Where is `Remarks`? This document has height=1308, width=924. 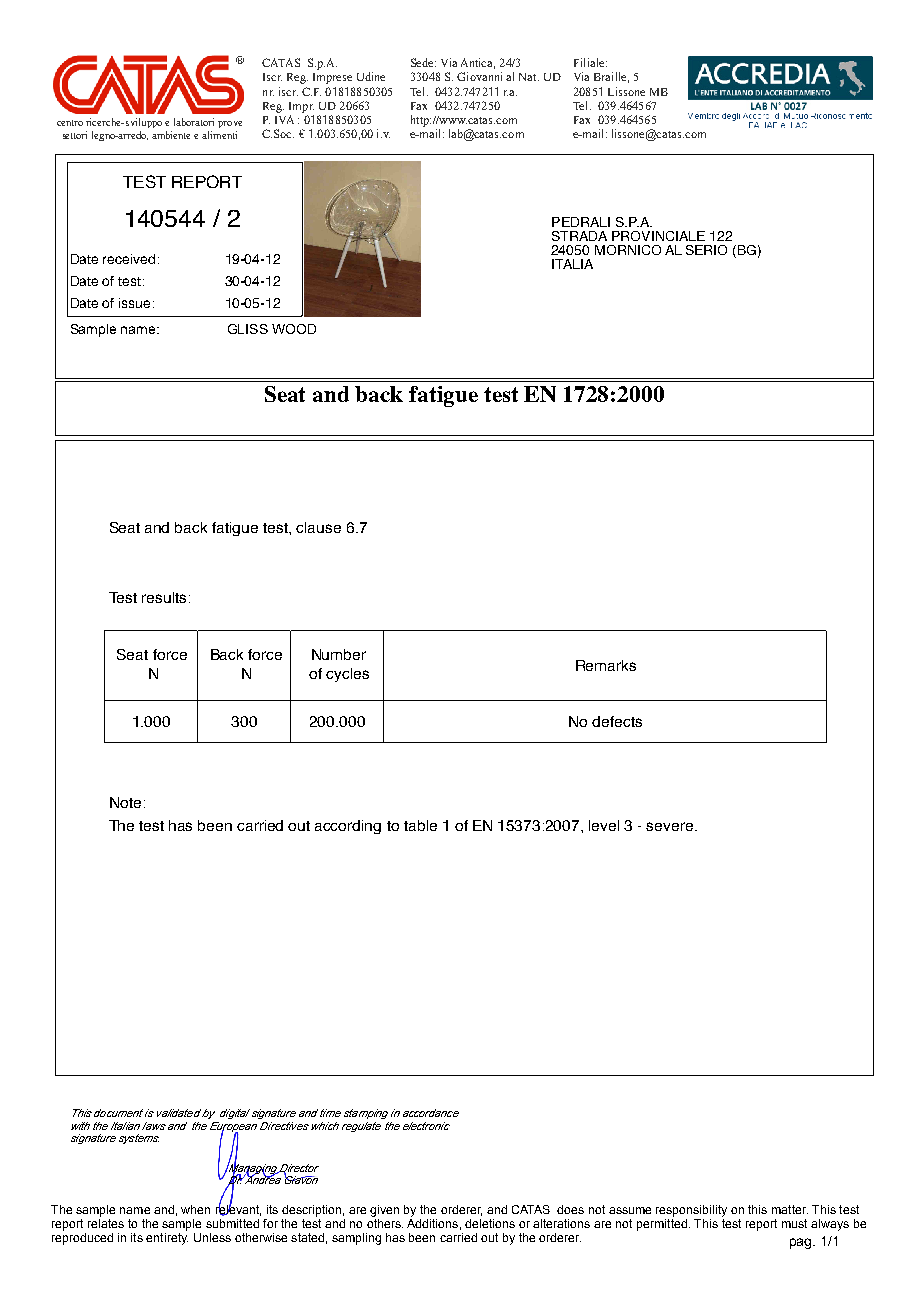 Remarks is located at coordinates (606, 665).
